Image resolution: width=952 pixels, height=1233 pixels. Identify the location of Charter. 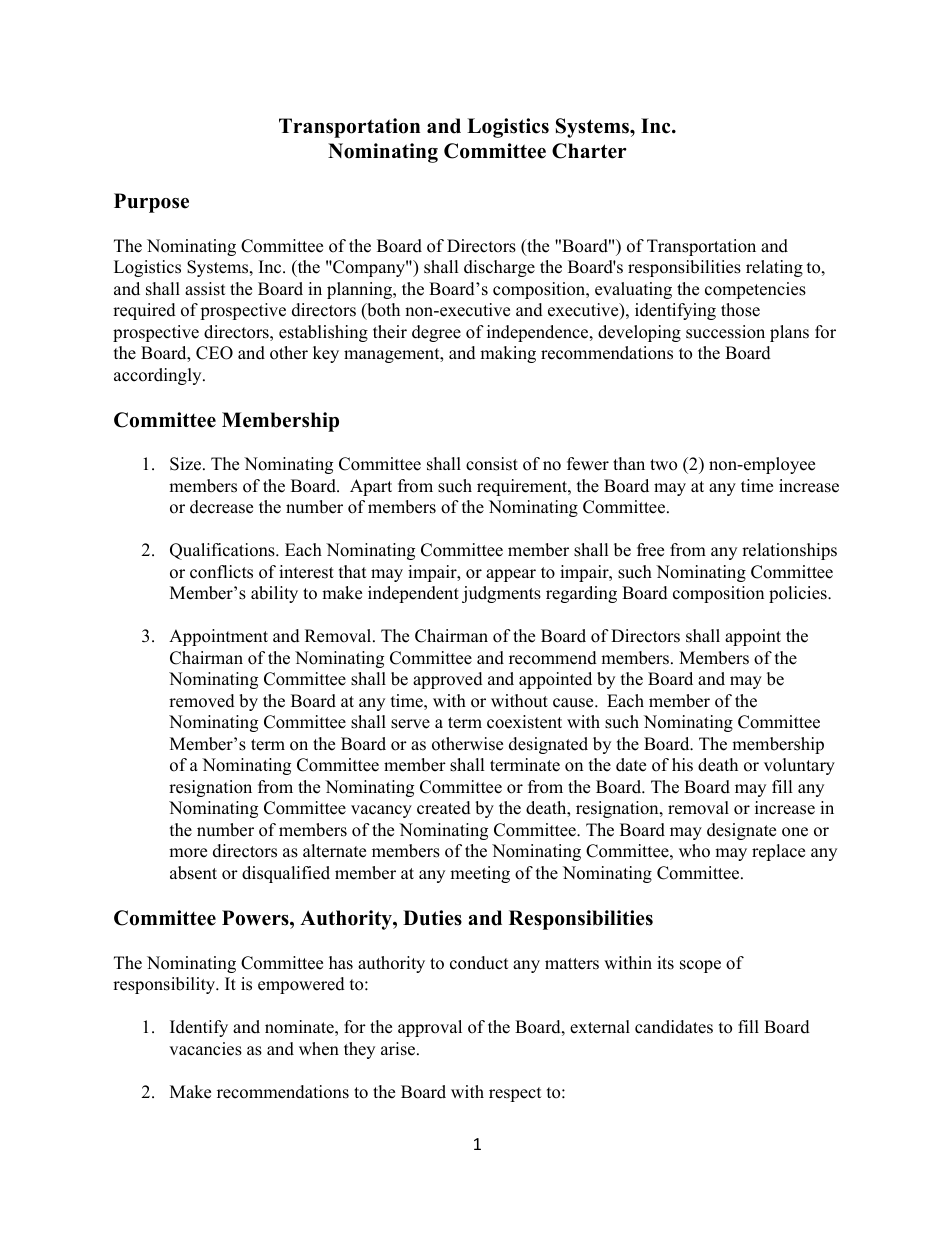
(589, 151).
